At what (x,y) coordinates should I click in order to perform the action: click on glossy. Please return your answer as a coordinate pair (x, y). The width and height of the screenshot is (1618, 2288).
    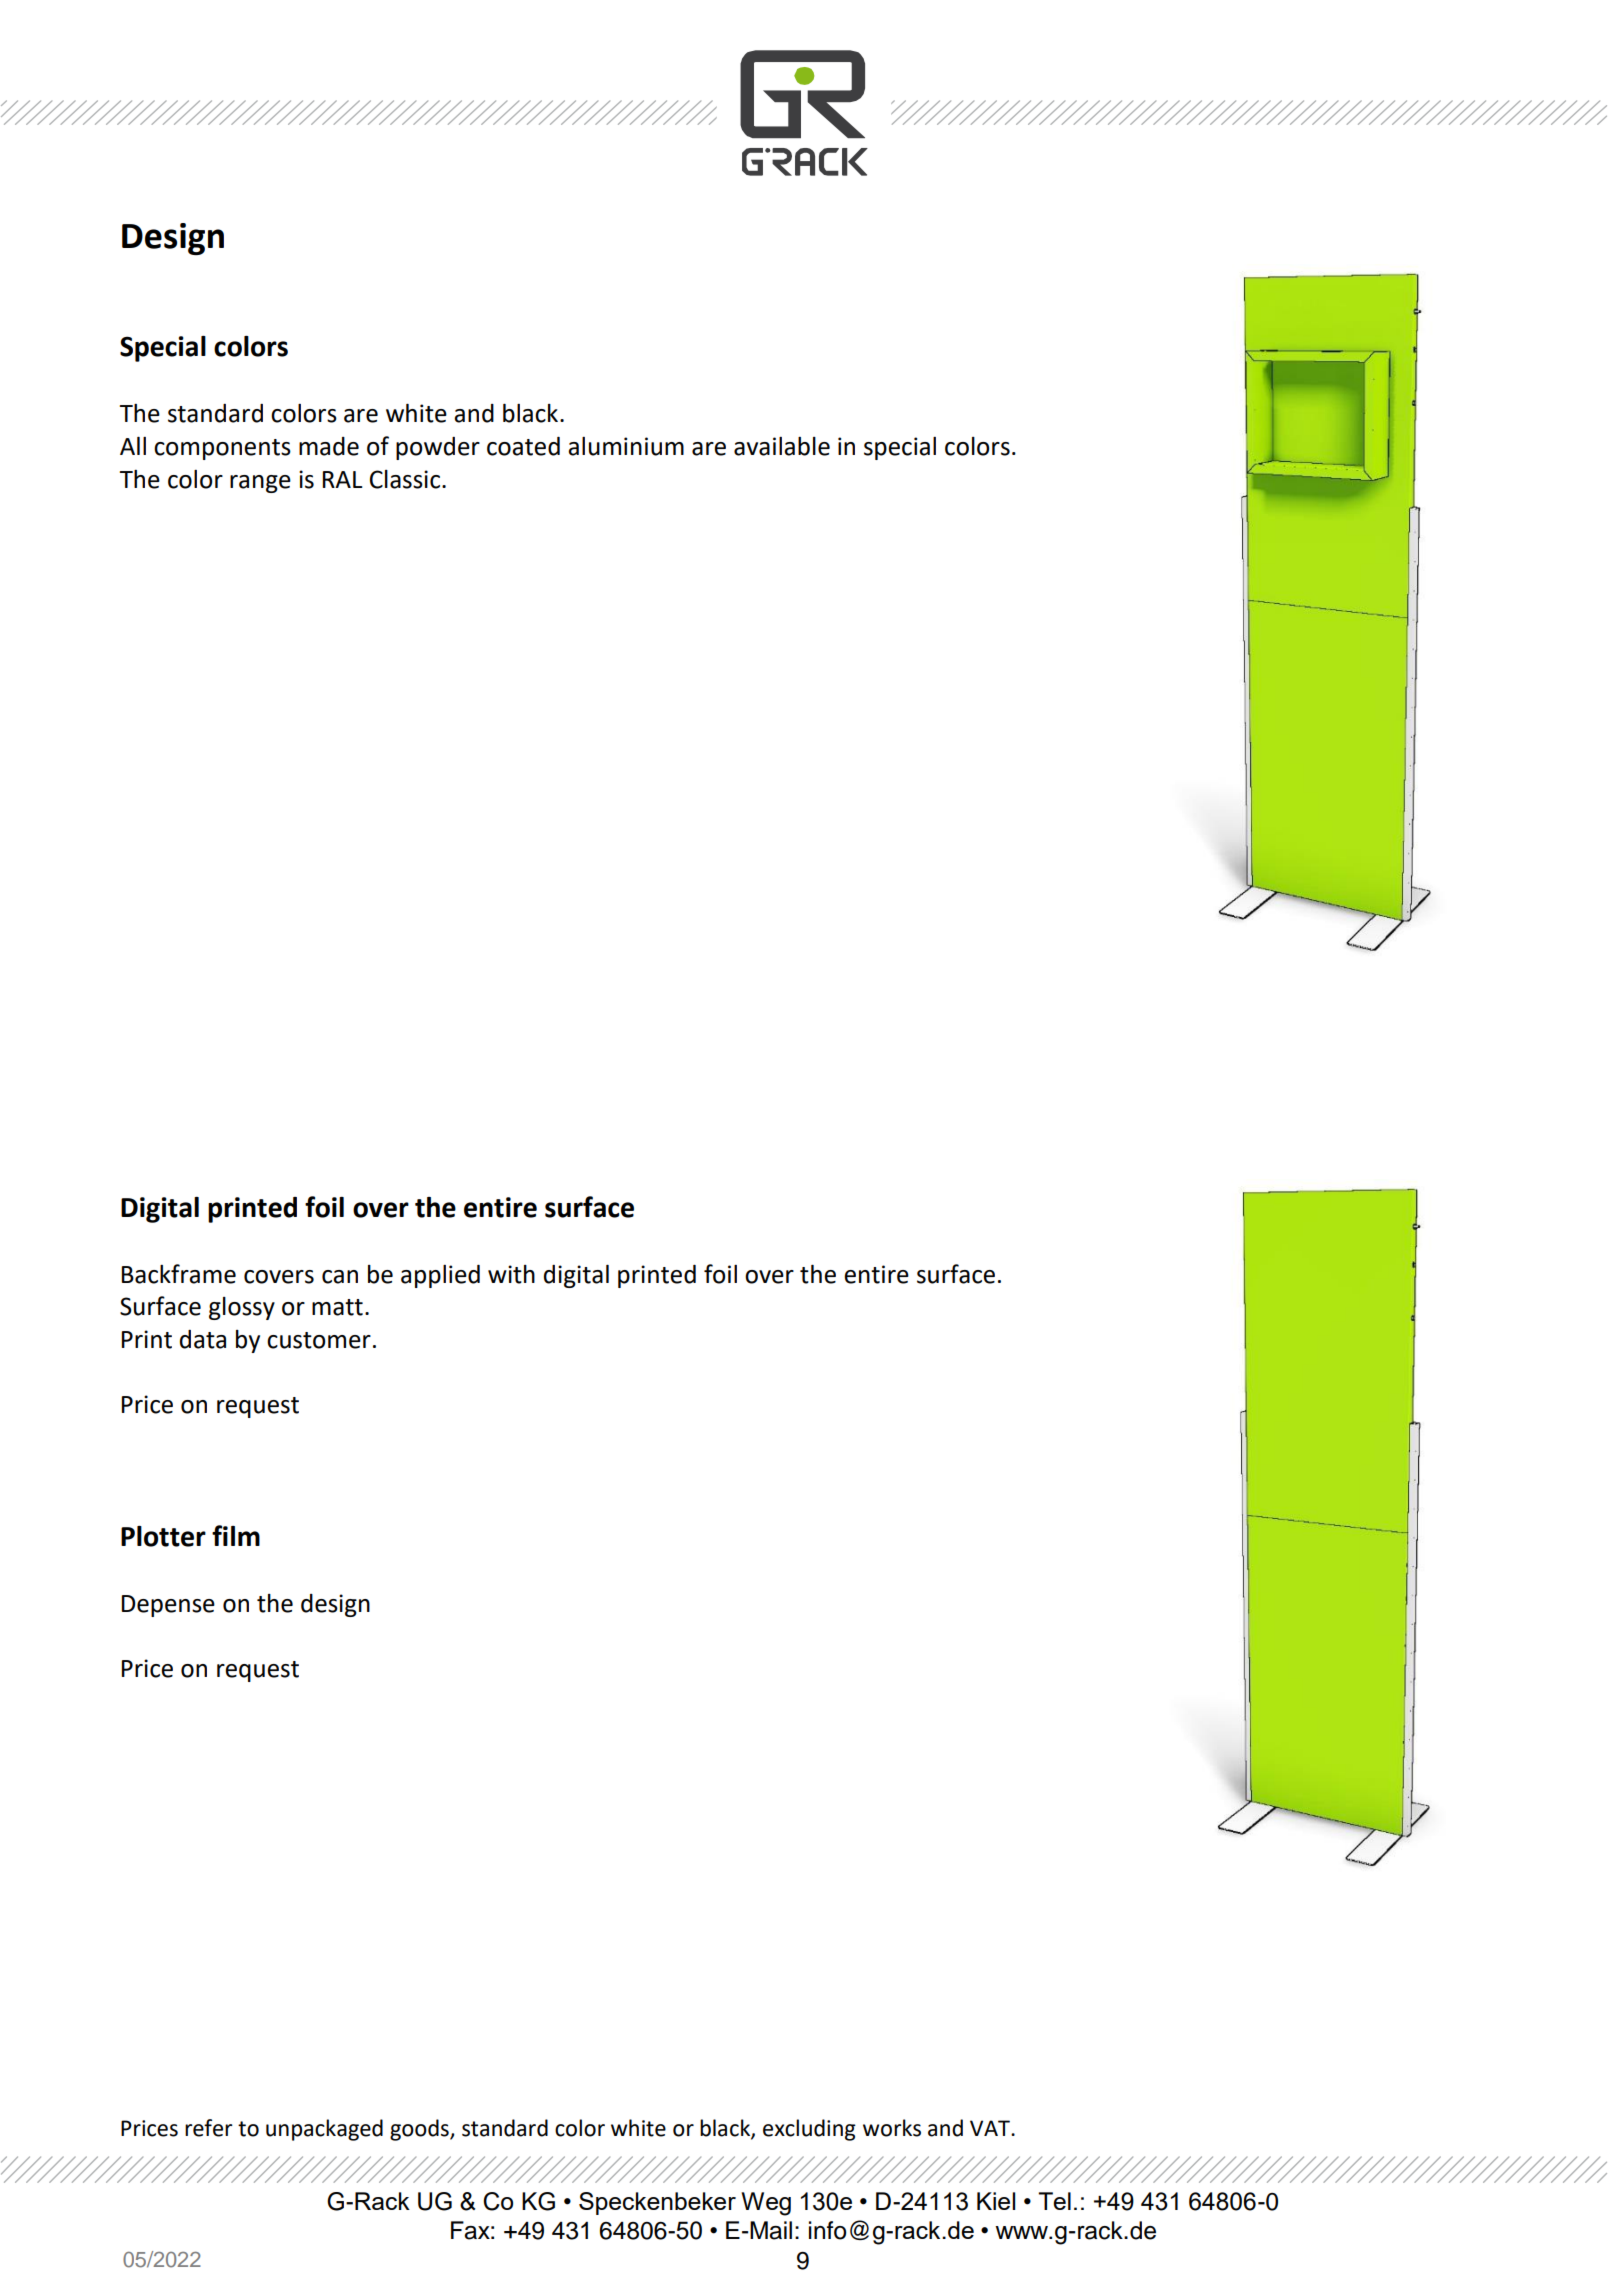
    Looking at the image, I should click on (242, 1308).
